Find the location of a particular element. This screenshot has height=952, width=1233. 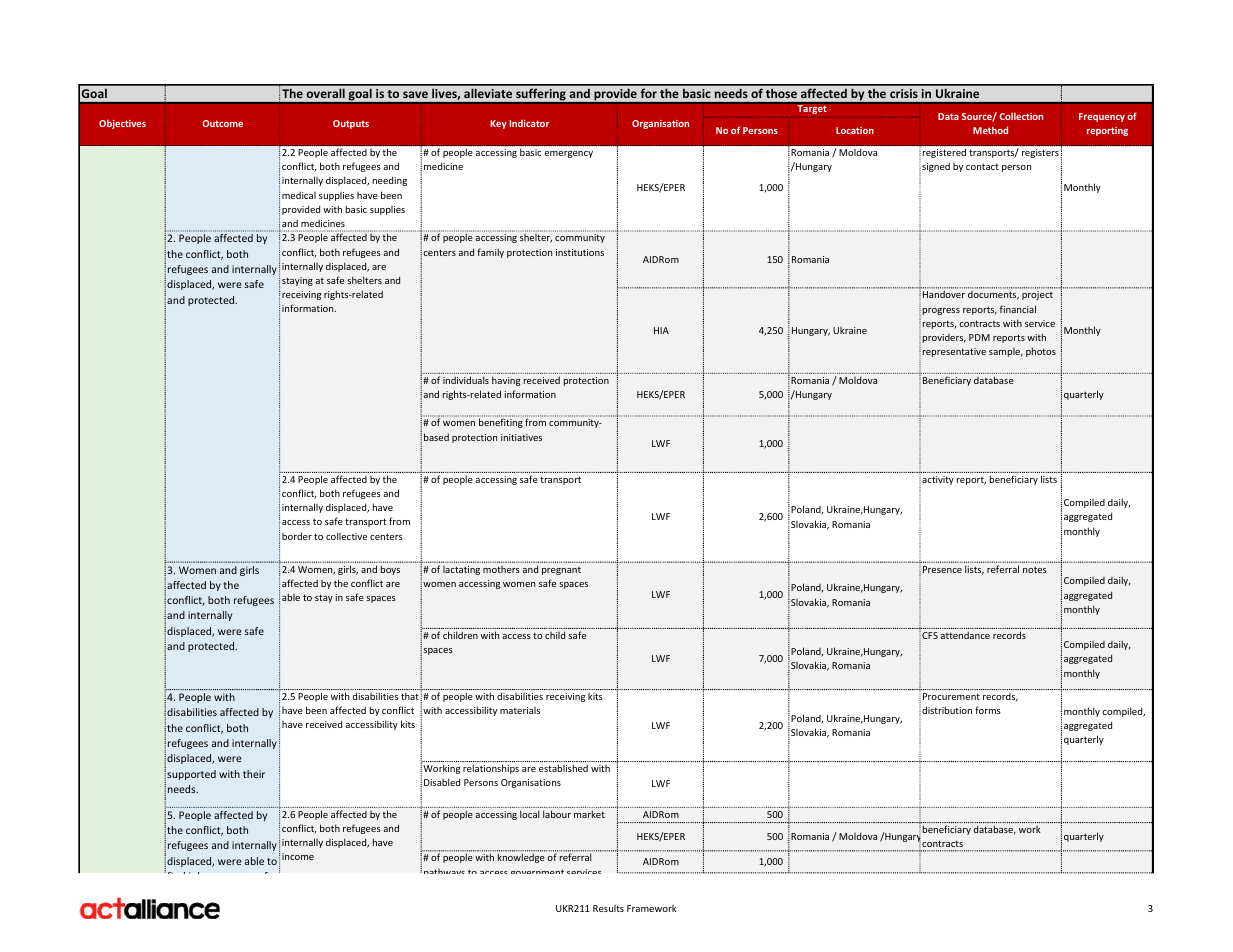

individuals is located at coordinates (466, 380).
